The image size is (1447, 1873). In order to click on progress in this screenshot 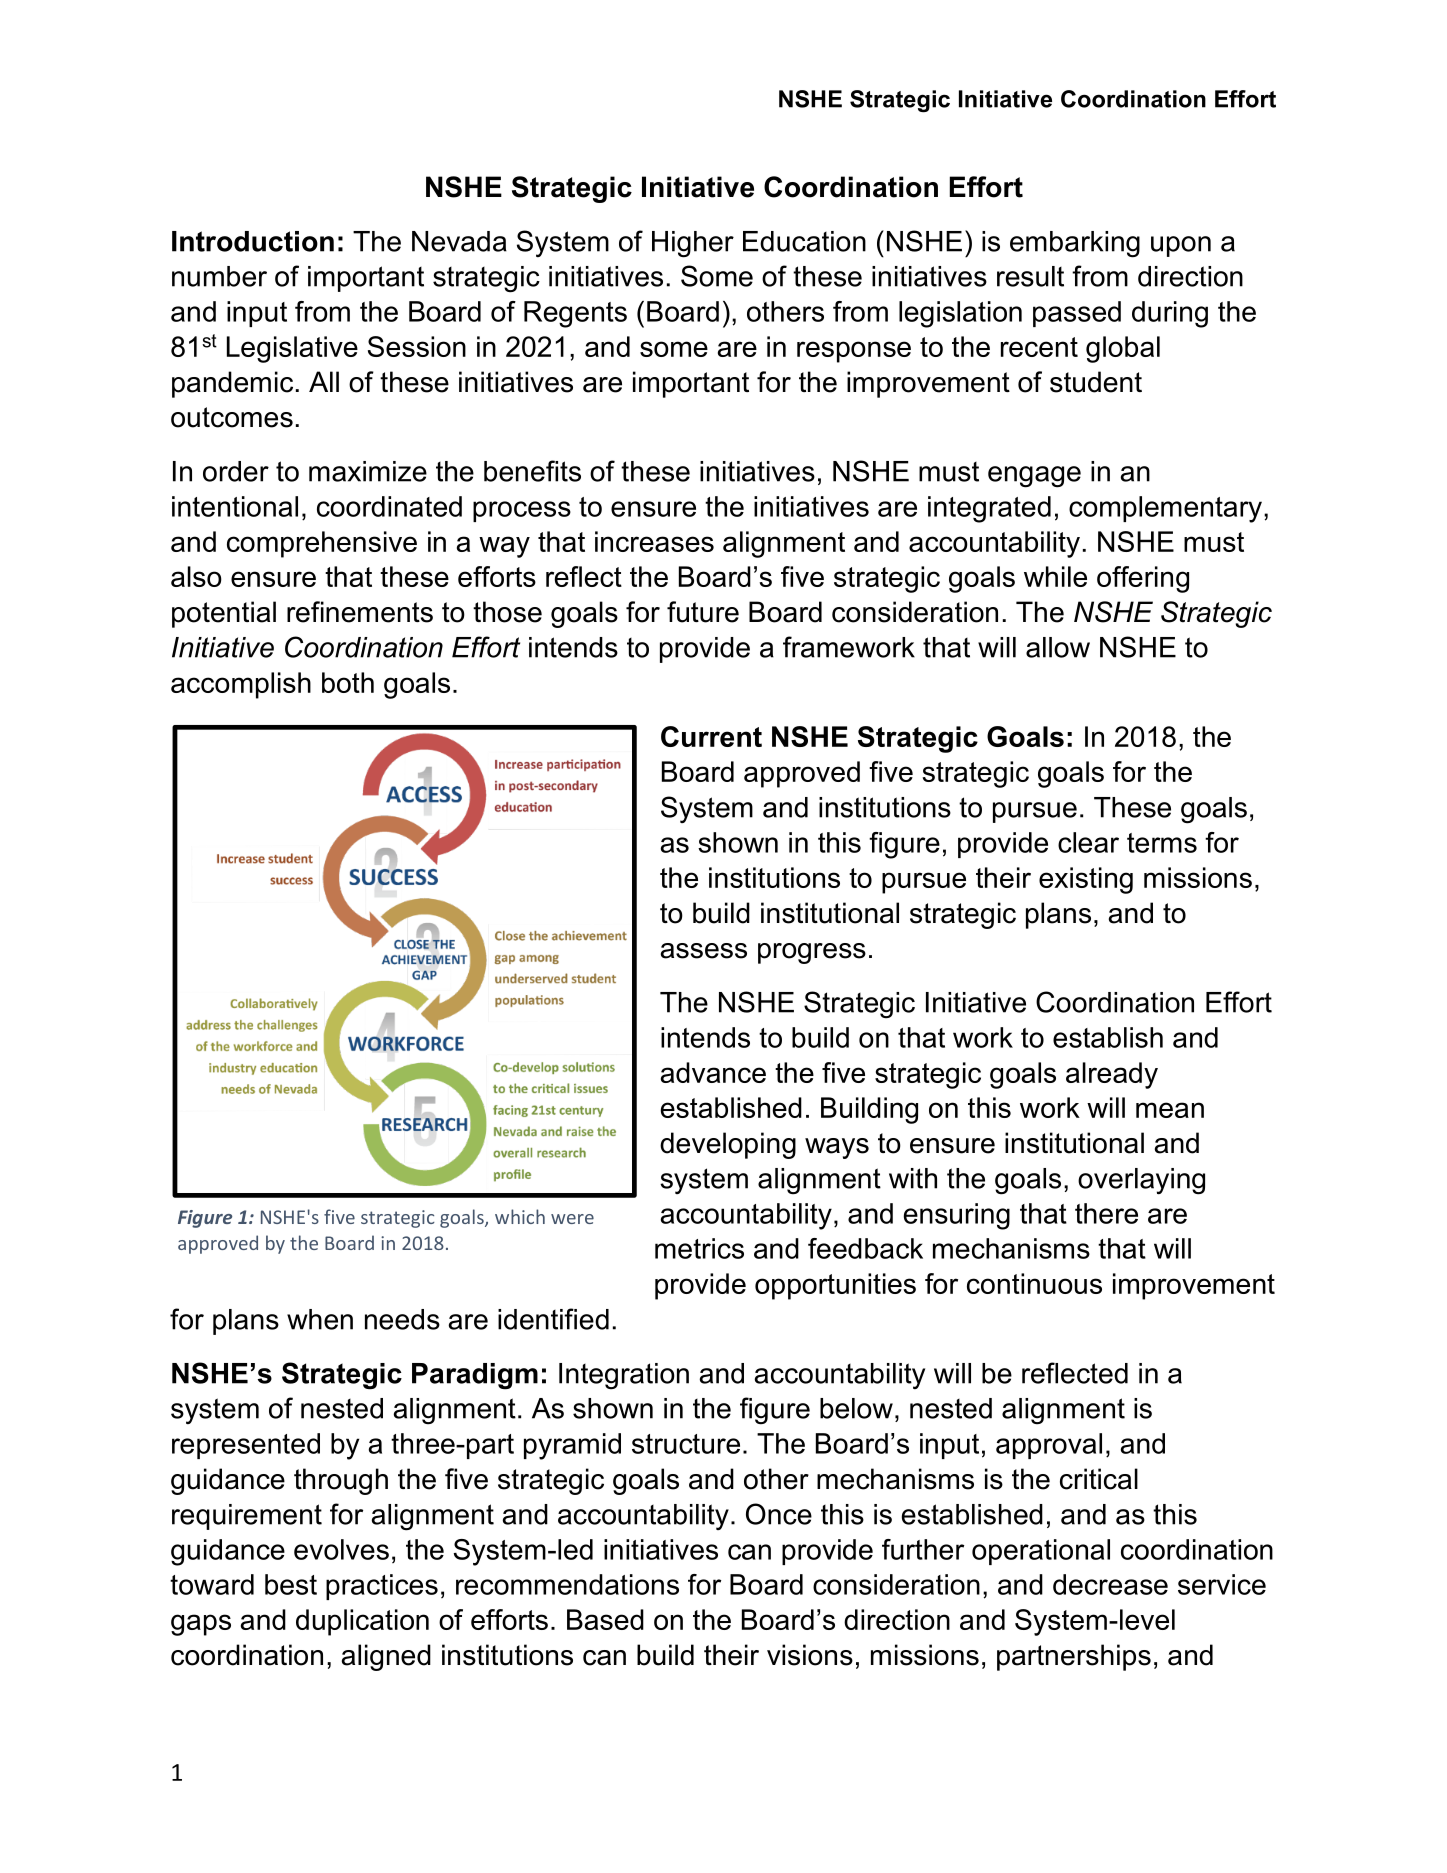, I will do `click(812, 953)`.
